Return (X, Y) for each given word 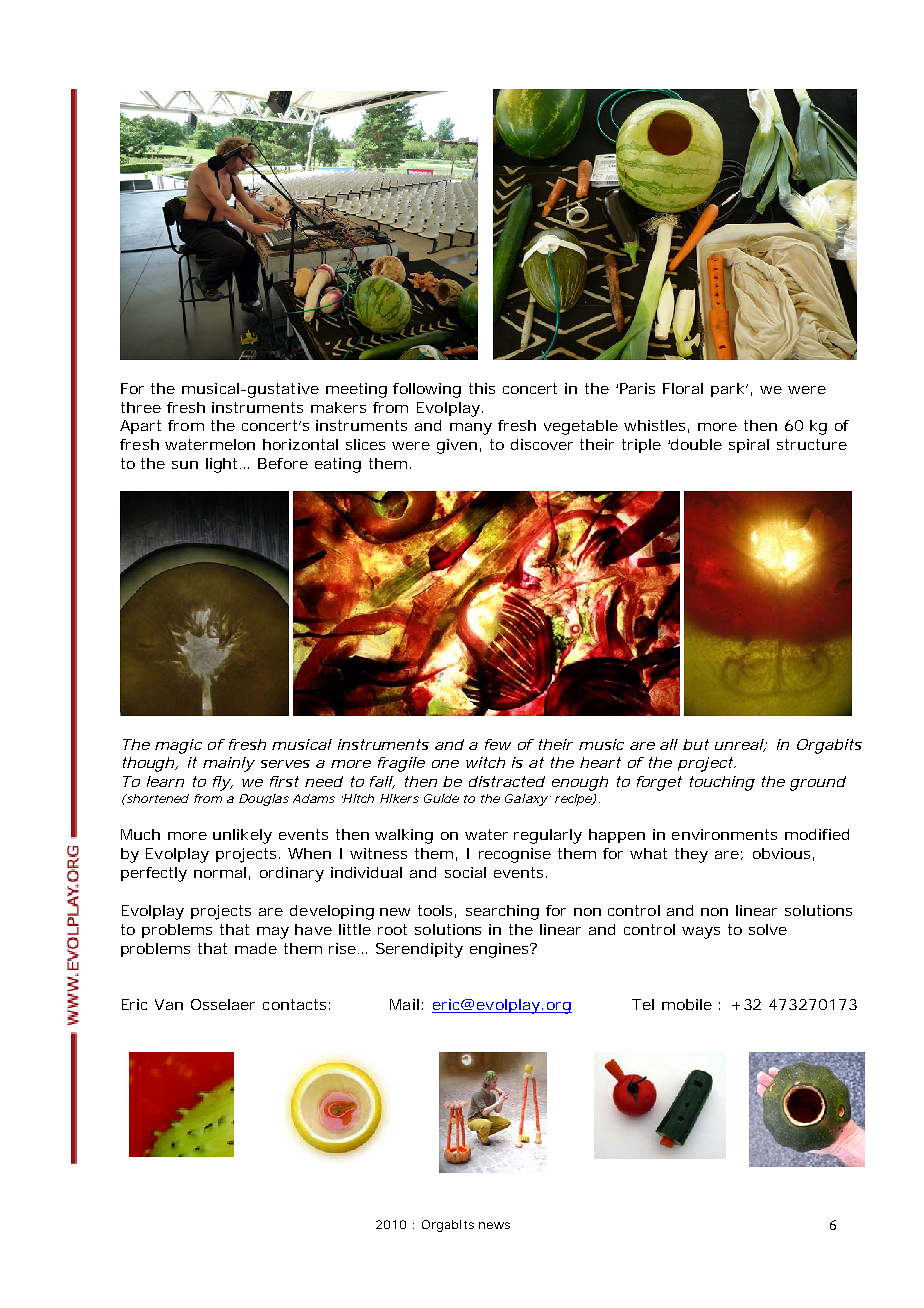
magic (178, 746)
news (494, 1225)
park (729, 390)
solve (768, 929)
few (498, 744)
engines (501, 950)
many (471, 429)
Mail (404, 1004)
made (256, 948)
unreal (739, 745)
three (141, 407)
